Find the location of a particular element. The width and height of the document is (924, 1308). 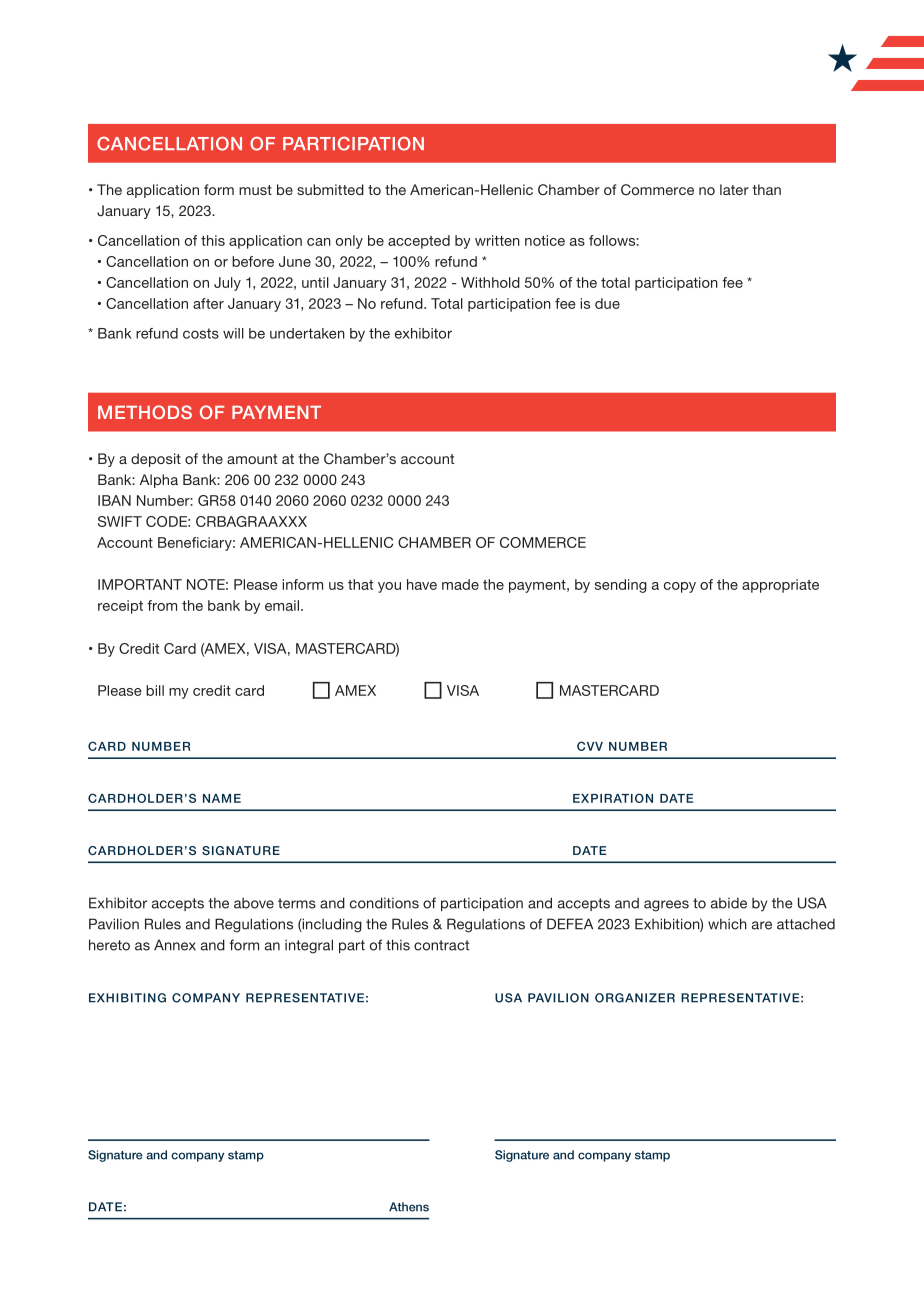

later is located at coordinates (734, 189).
